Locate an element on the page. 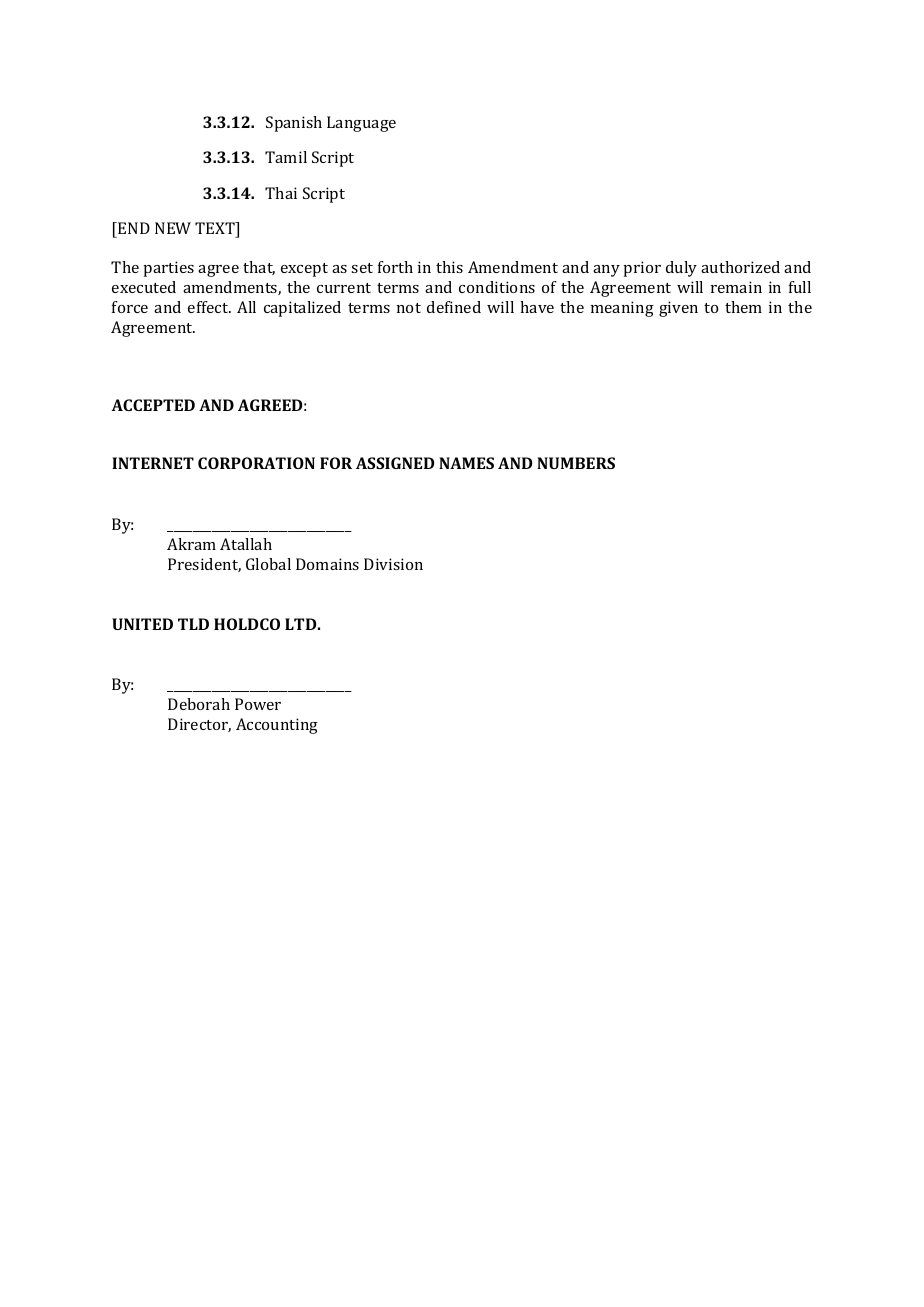  Deborah is located at coordinates (199, 704).
